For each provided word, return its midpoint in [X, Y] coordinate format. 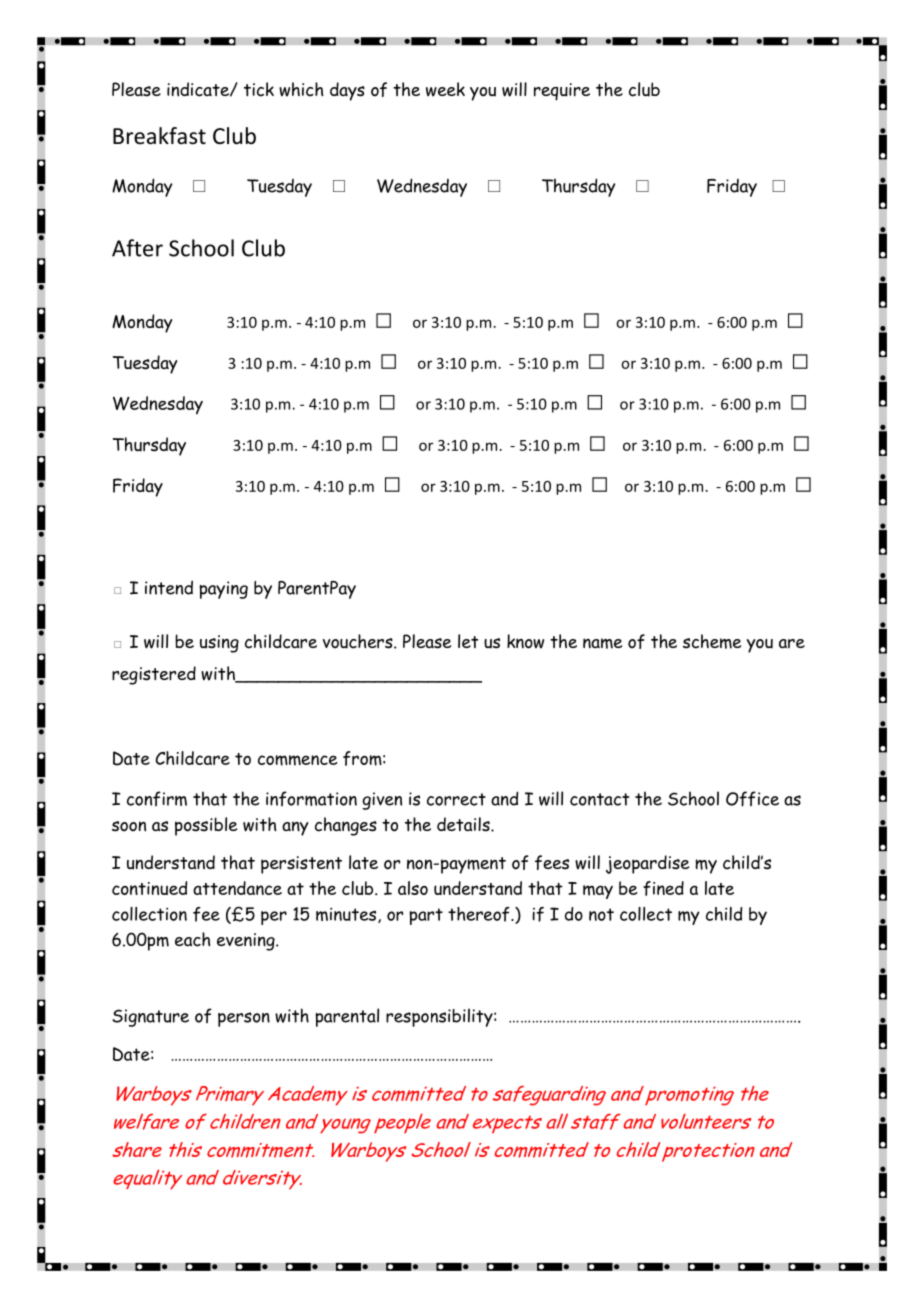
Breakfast [159, 136]
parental [347, 1017]
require [562, 92]
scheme [712, 641]
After [137, 248]
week [445, 89]
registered [154, 675]
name [602, 643]
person [244, 1019]
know [525, 641]
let [468, 641]
